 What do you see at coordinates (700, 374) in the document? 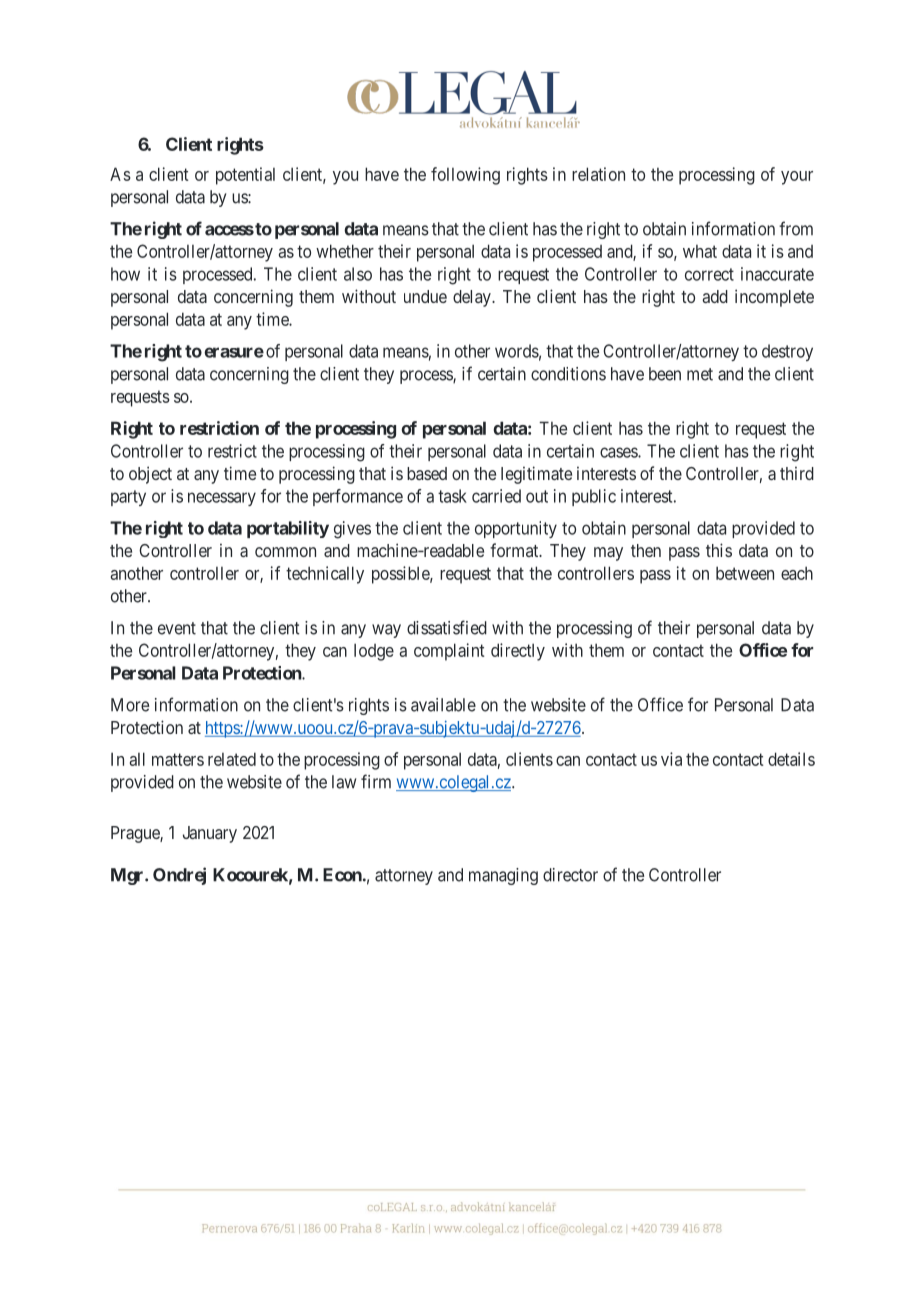
I see `met` at bounding box center [700, 374].
